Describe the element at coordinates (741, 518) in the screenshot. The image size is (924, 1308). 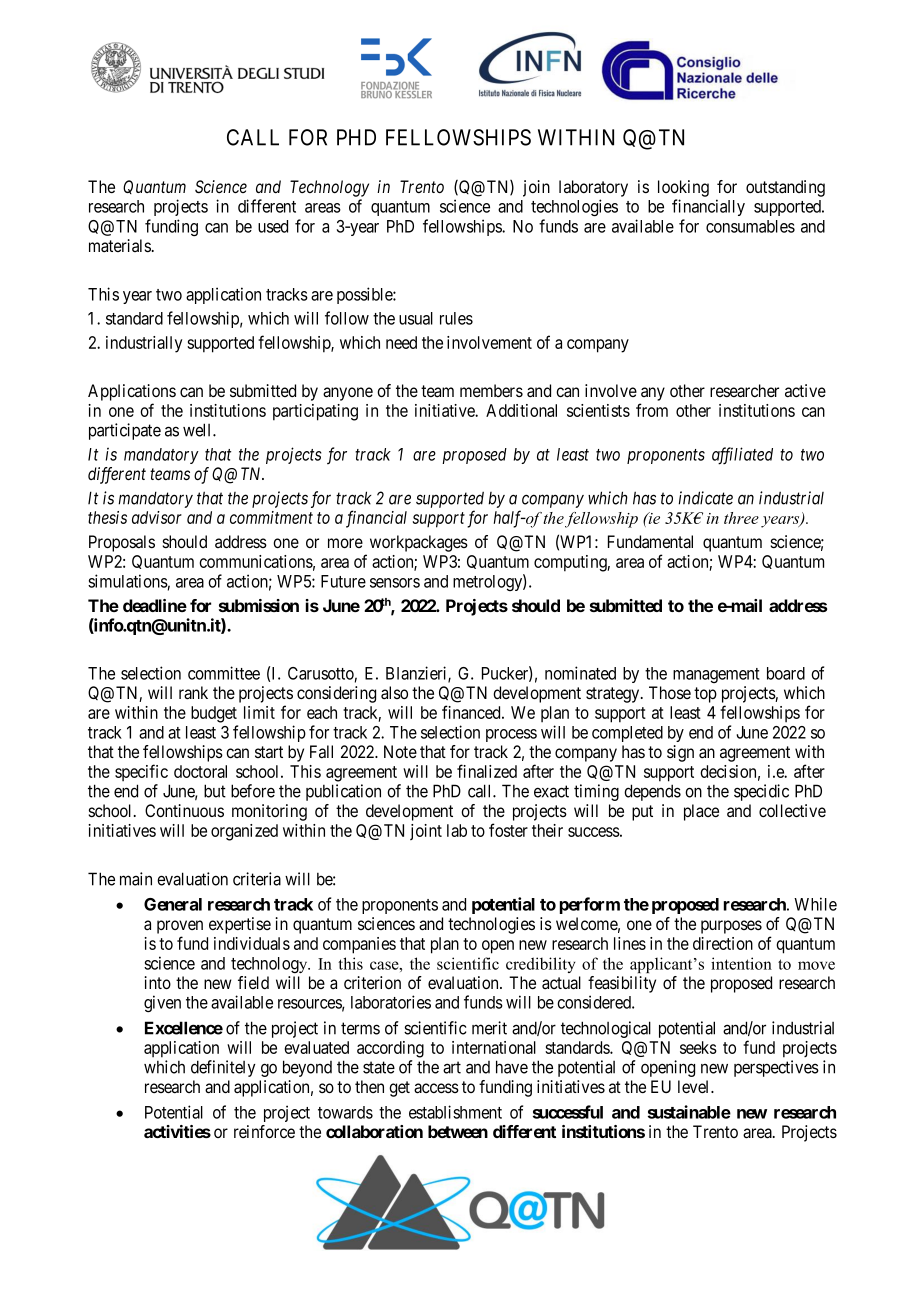
I see `three` at that location.
